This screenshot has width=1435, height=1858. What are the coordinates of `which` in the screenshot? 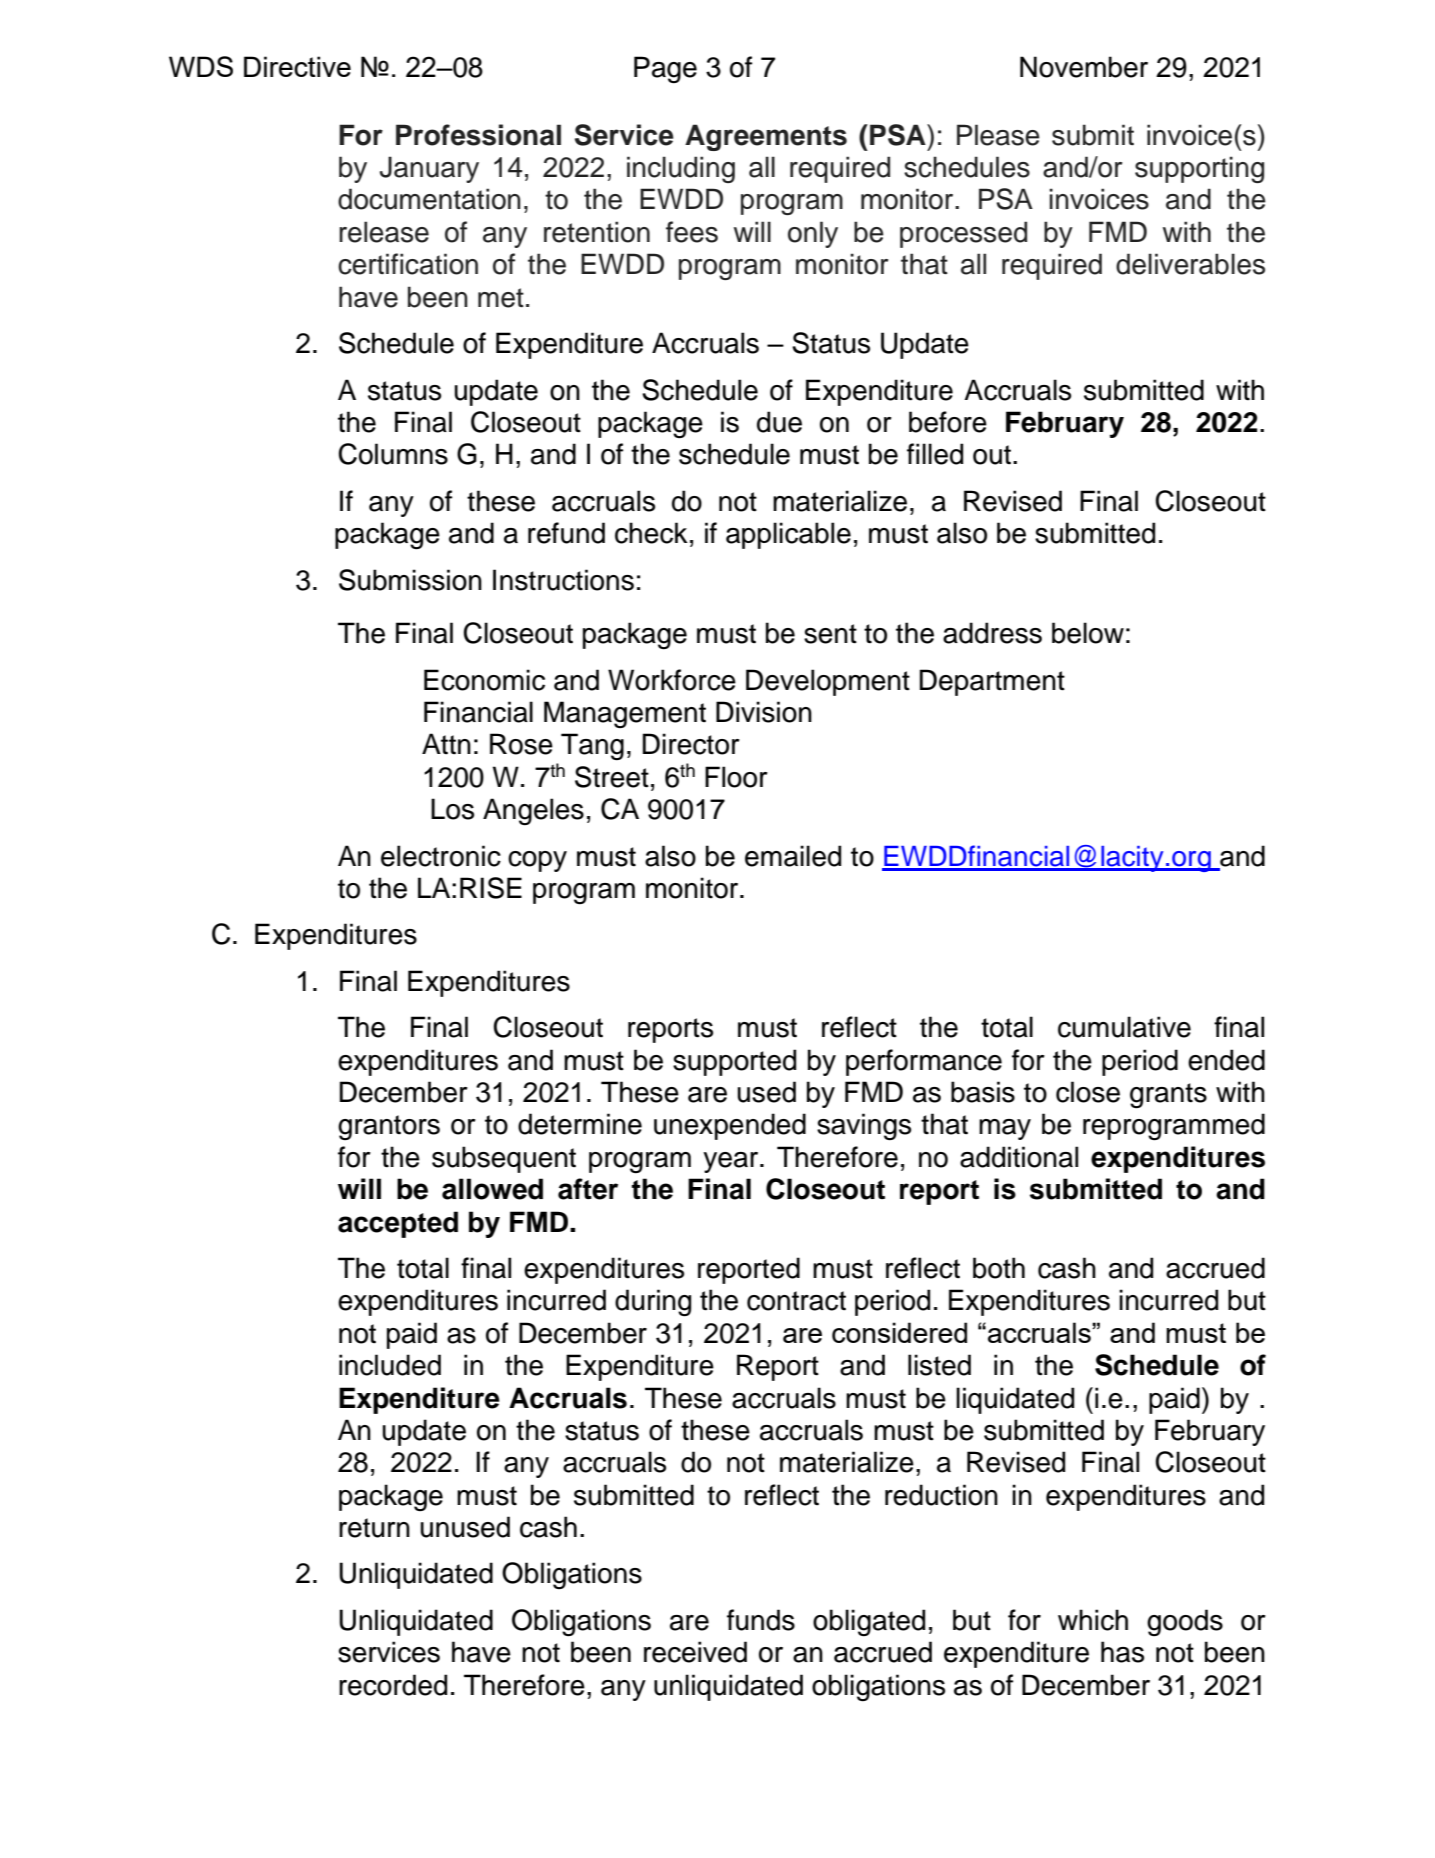 It's located at (1093, 1620).
